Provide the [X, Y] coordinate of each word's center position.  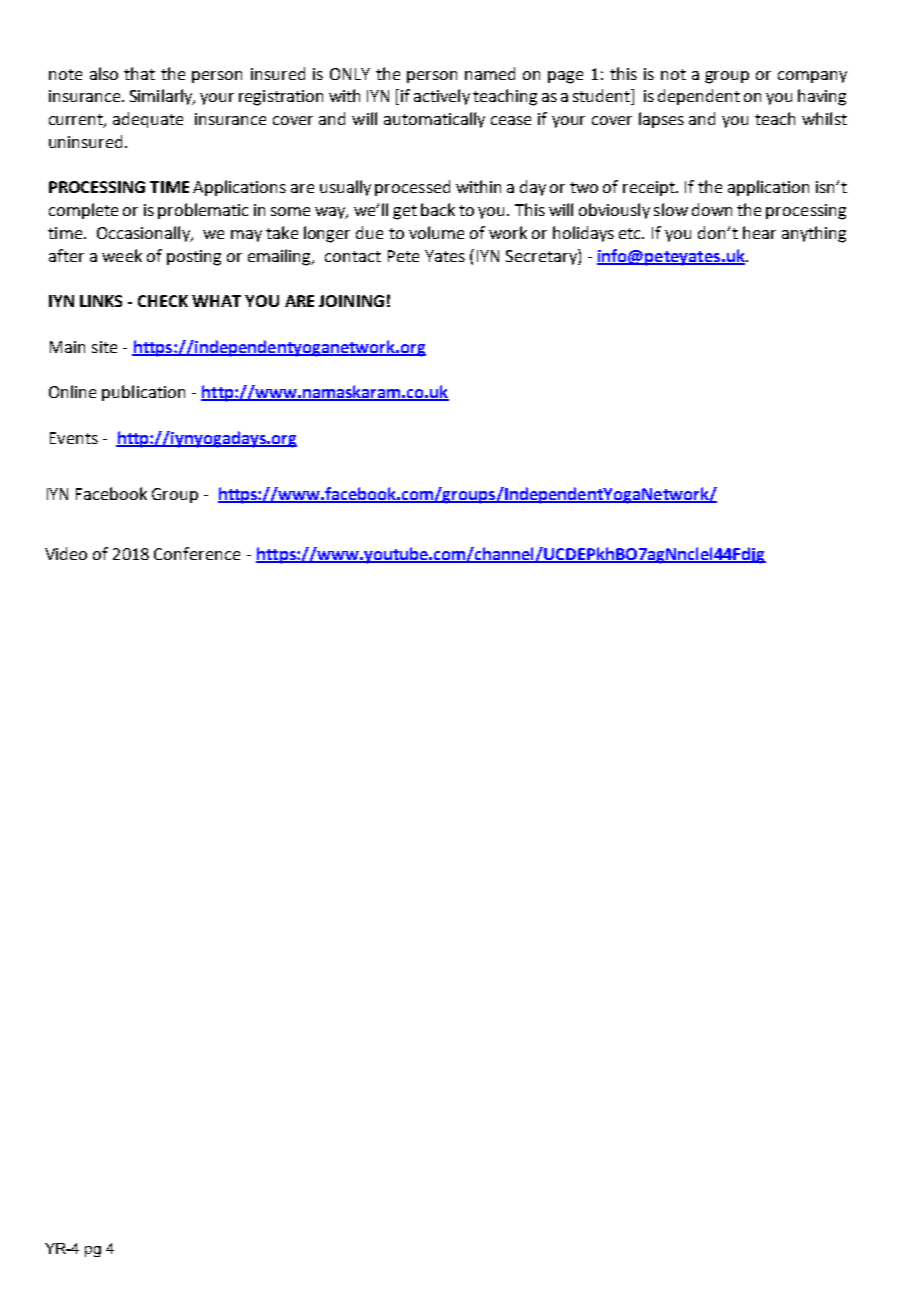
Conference [197, 553]
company [812, 77]
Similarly [162, 97]
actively [442, 97]
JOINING [351, 301]
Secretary [542, 257]
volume [436, 232]
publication [143, 393]
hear [759, 232]
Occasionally [144, 234]
